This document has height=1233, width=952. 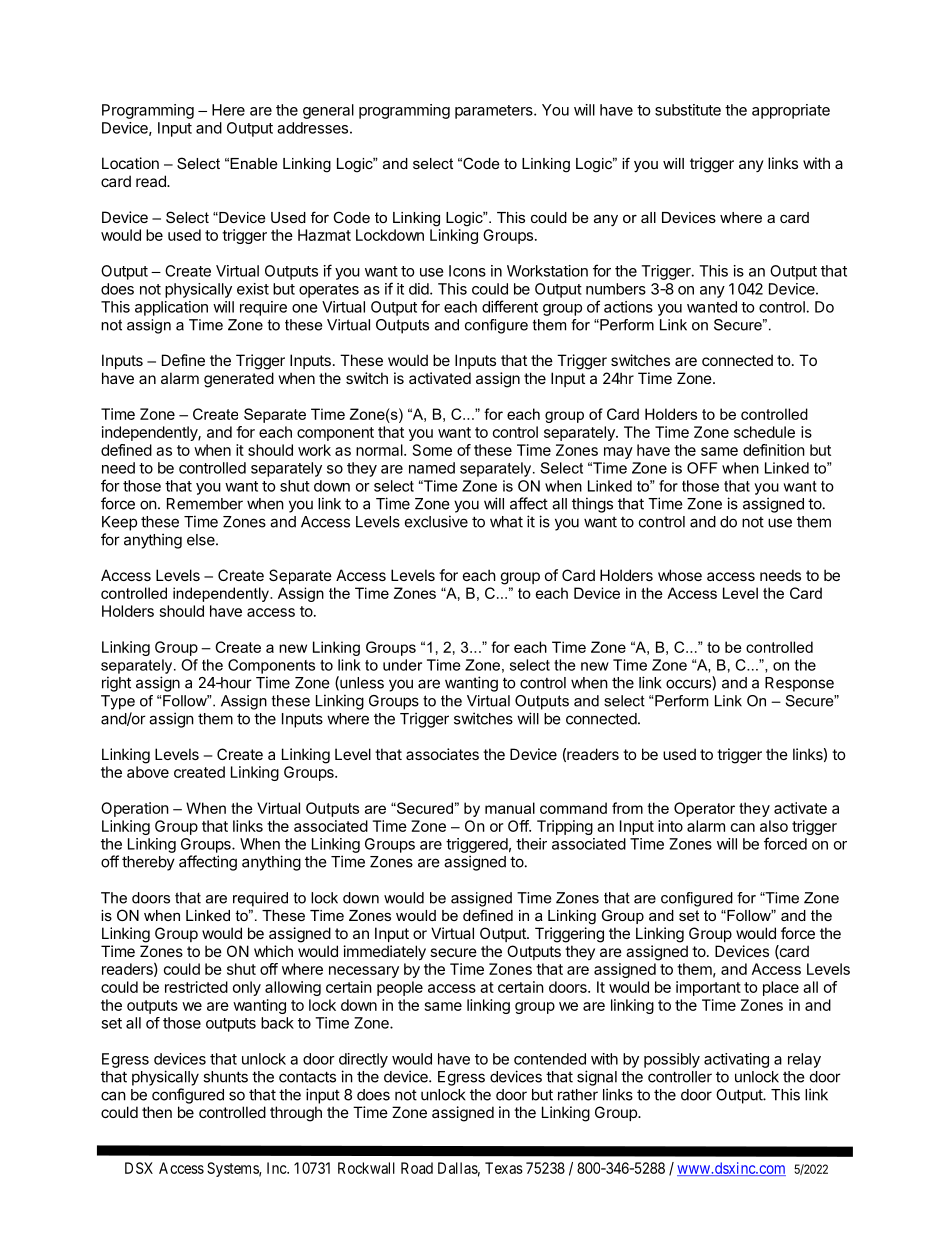 I want to click on then, so click(x=157, y=1112).
